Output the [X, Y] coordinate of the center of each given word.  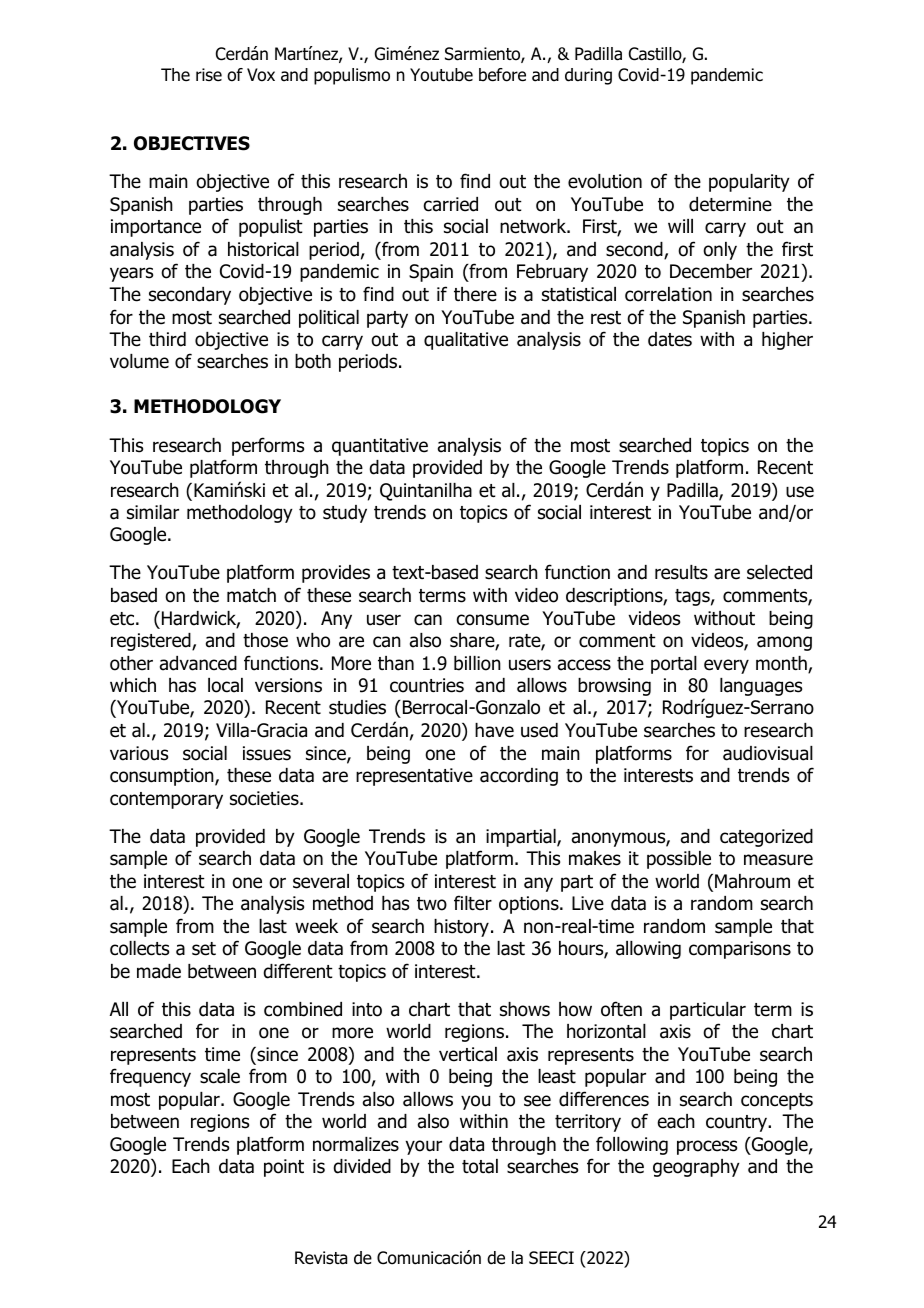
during [588, 76]
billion [477, 663]
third [167, 339]
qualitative [466, 341]
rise [209, 75]
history [461, 928]
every [726, 666]
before [502, 75]
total [480, 1166]
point [284, 1168]
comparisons [740, 950]
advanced [198, 663]
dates [670, 339]
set [204, 949]
